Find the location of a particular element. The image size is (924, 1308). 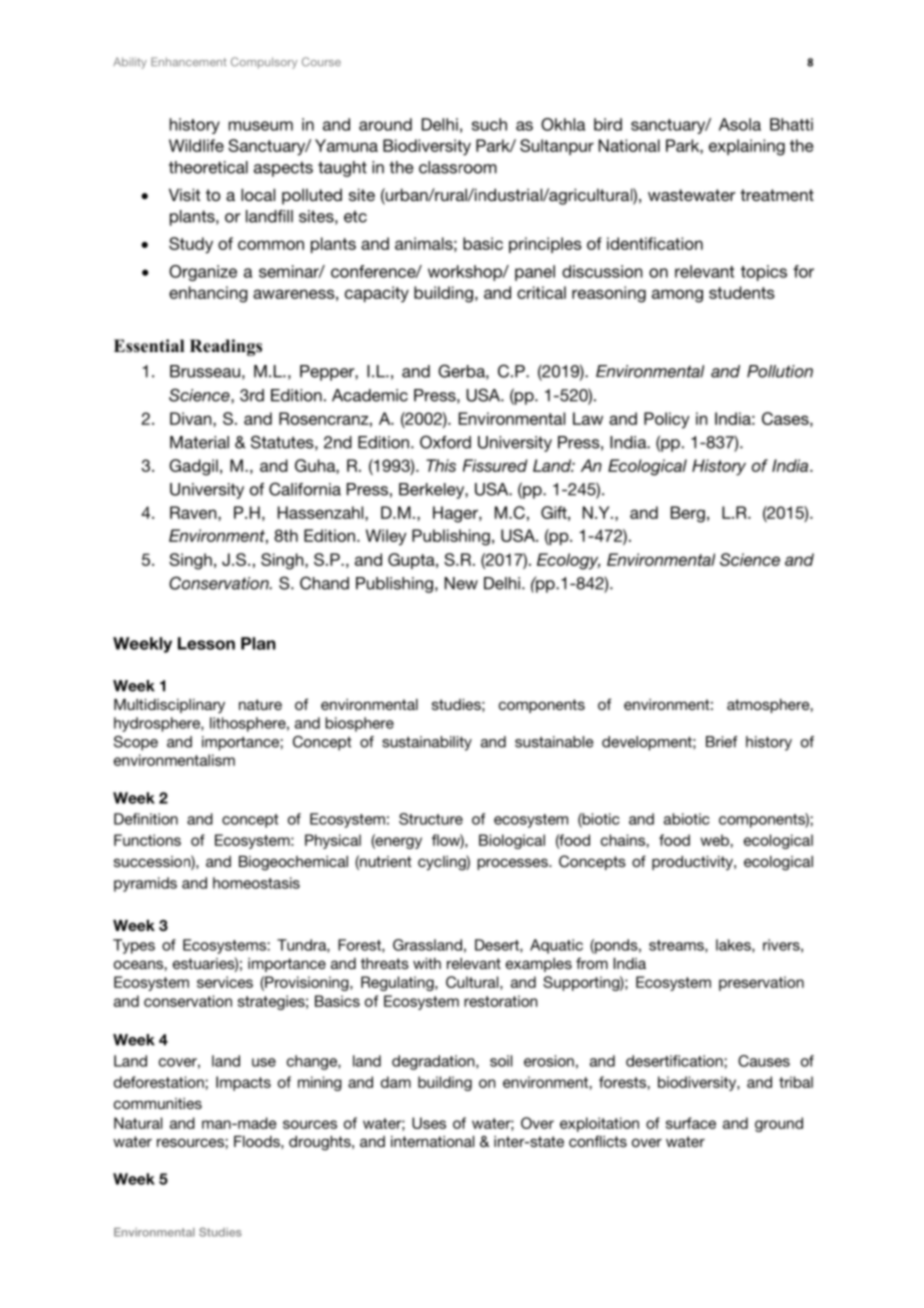

critical is located at coordinates (541, 292).
